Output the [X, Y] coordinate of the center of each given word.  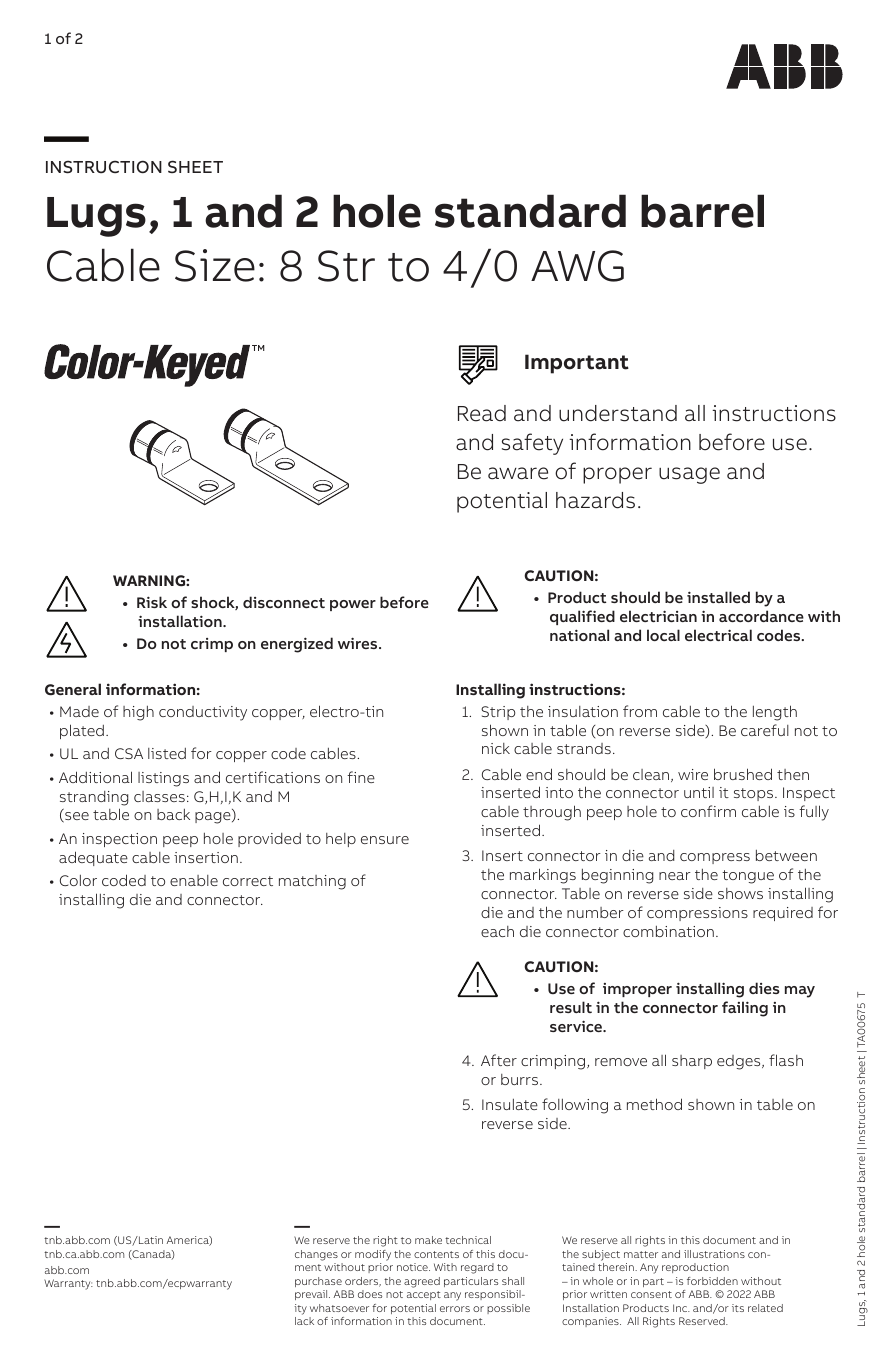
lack [304, 1321]
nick [496, 748]
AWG [577, 266]
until [699, 792]
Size [215, 265]
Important [577, 364]
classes [159, 796]
